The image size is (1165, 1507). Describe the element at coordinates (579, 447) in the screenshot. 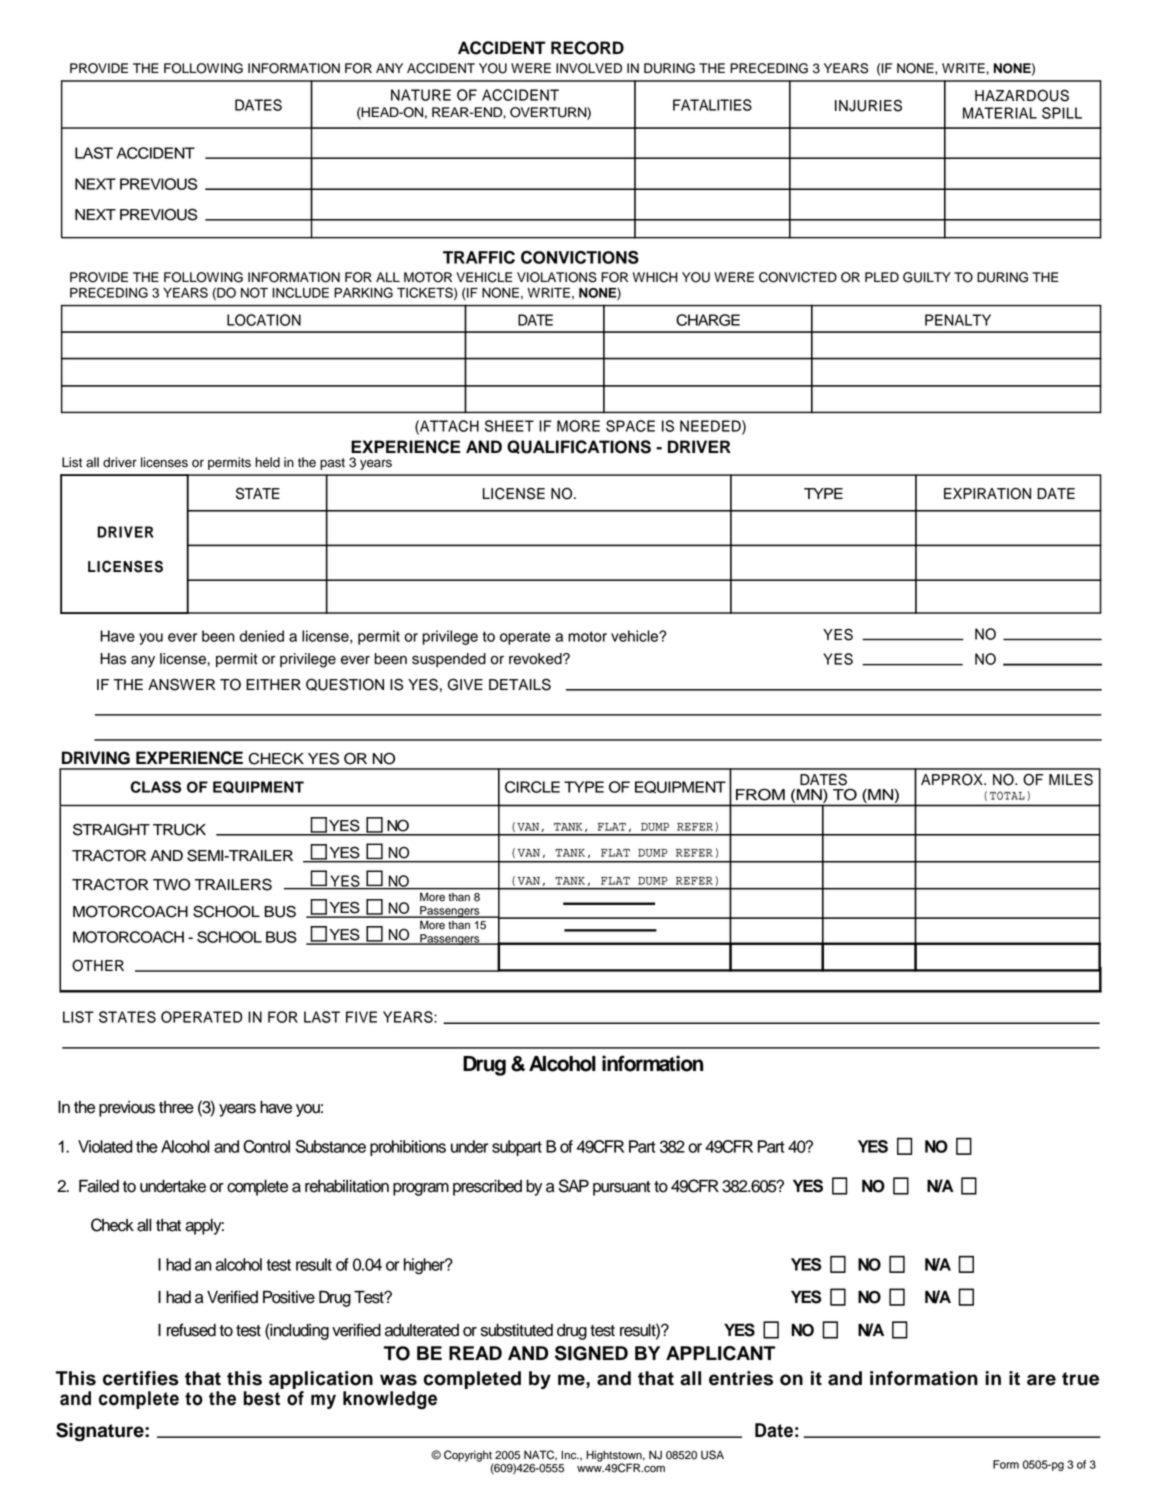

I see `QUALIFICATIONS` at that location.
